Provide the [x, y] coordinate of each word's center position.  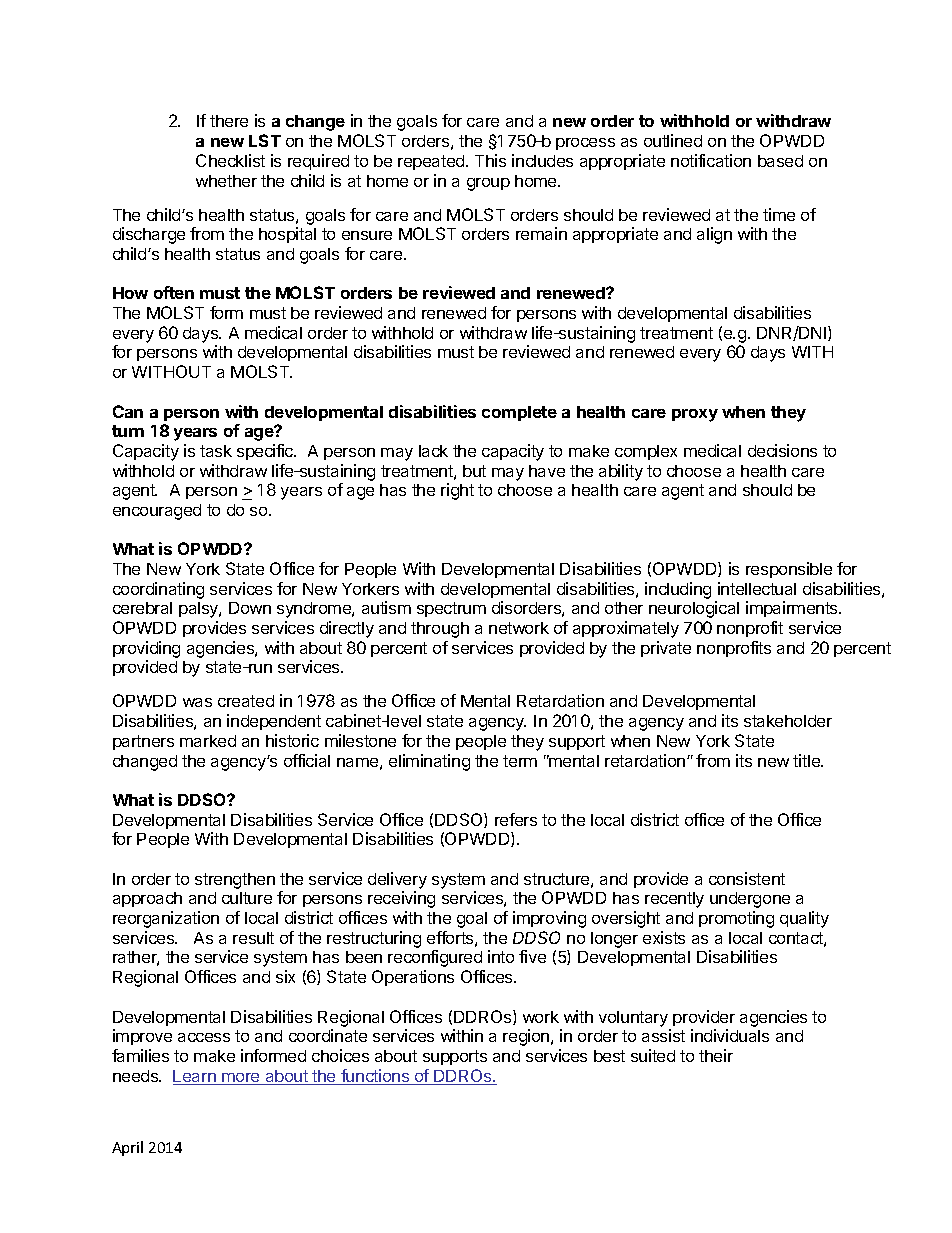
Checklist [230, 160]
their [716, 1055]
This [490, 160]
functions [375, 1077]
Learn [195, 1077]
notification [711, 160]
